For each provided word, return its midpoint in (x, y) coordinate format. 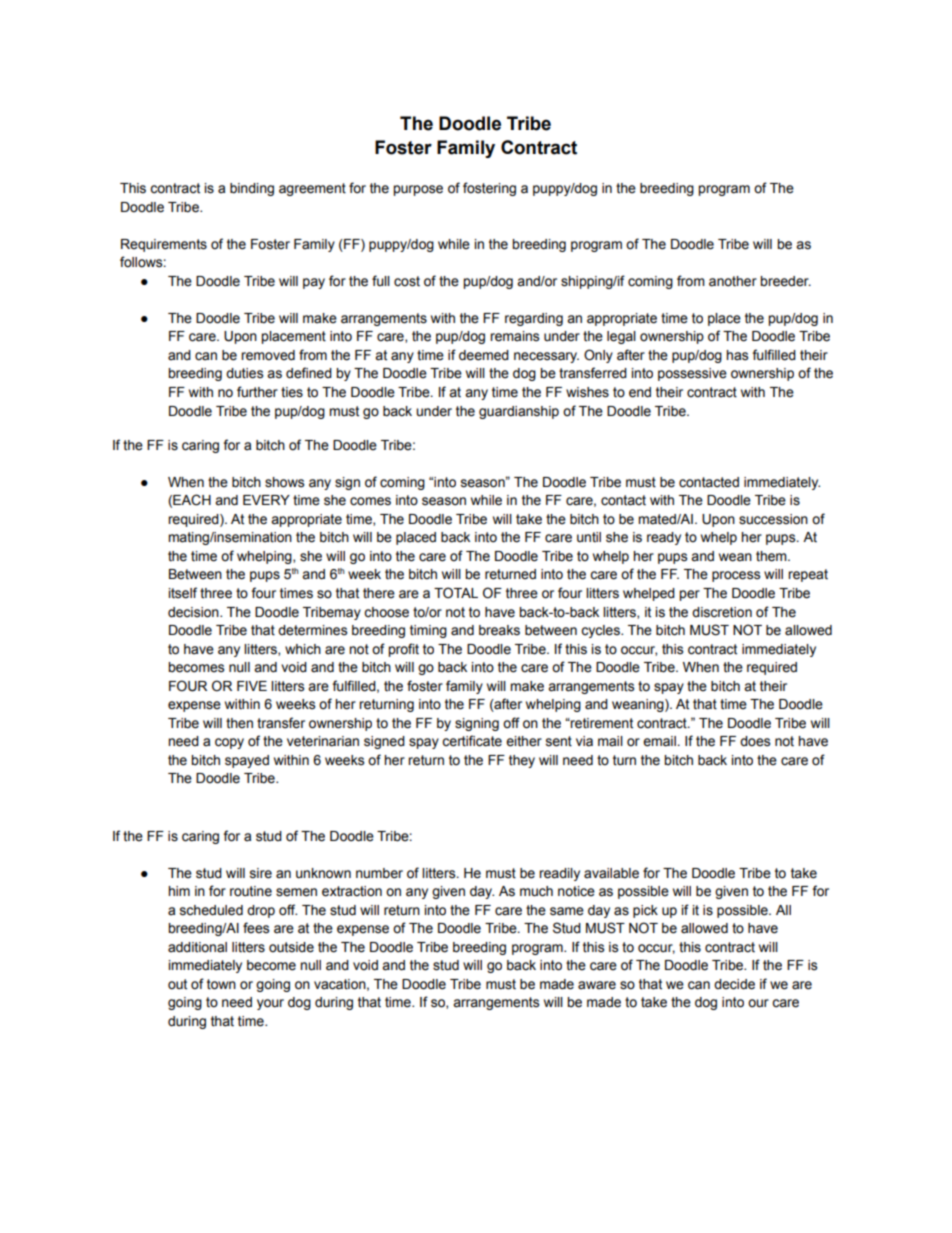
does (755, 741)
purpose (418, 190)
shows (284, 482)
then (239, 723)
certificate (472, 741)
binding (252, 189)
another (733, 281)
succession (773, 519)
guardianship (519, 412)
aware (597, 985)
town (221, 984)
